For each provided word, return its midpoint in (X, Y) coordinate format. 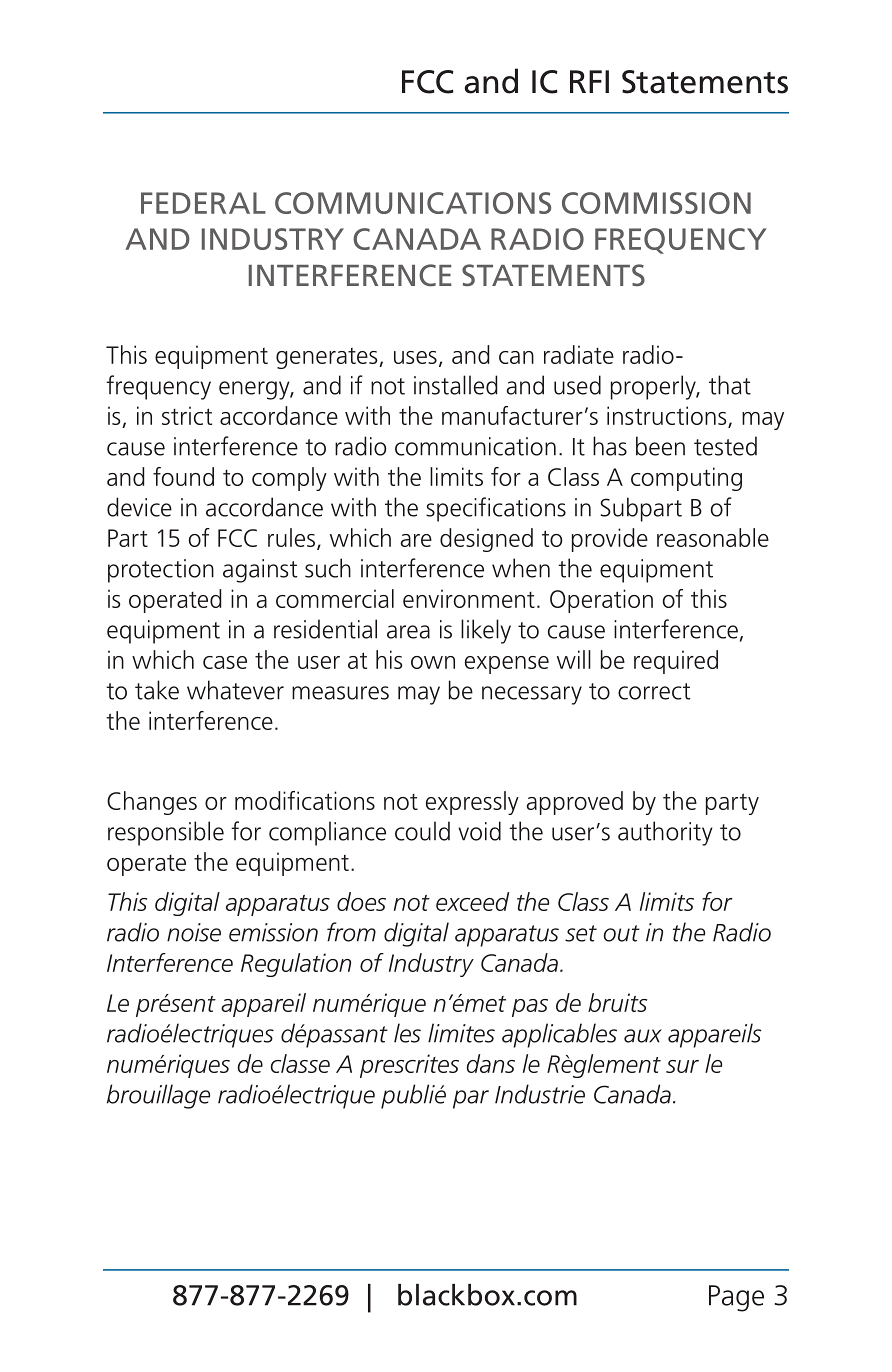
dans (490, 1063)
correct (654, 691)
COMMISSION (656, 203)
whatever (235, 690)
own (433, 662)
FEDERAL (203, 203)
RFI (589, 81)
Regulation (296, 965)
